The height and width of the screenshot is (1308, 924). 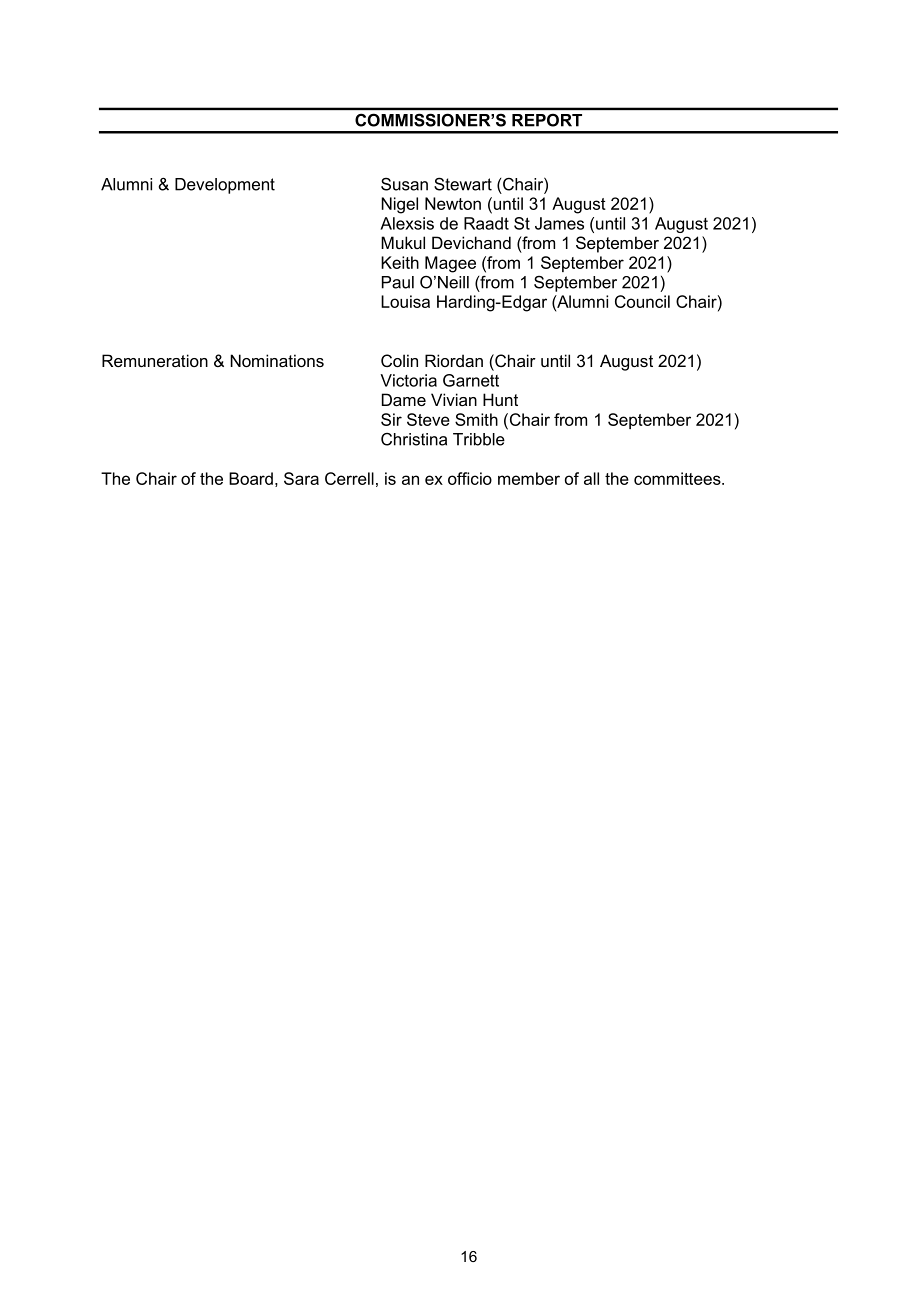 What do you see at coordinates (414, 439) in the screenshot?
I see `Christina` at bounding box center [414, 439].
